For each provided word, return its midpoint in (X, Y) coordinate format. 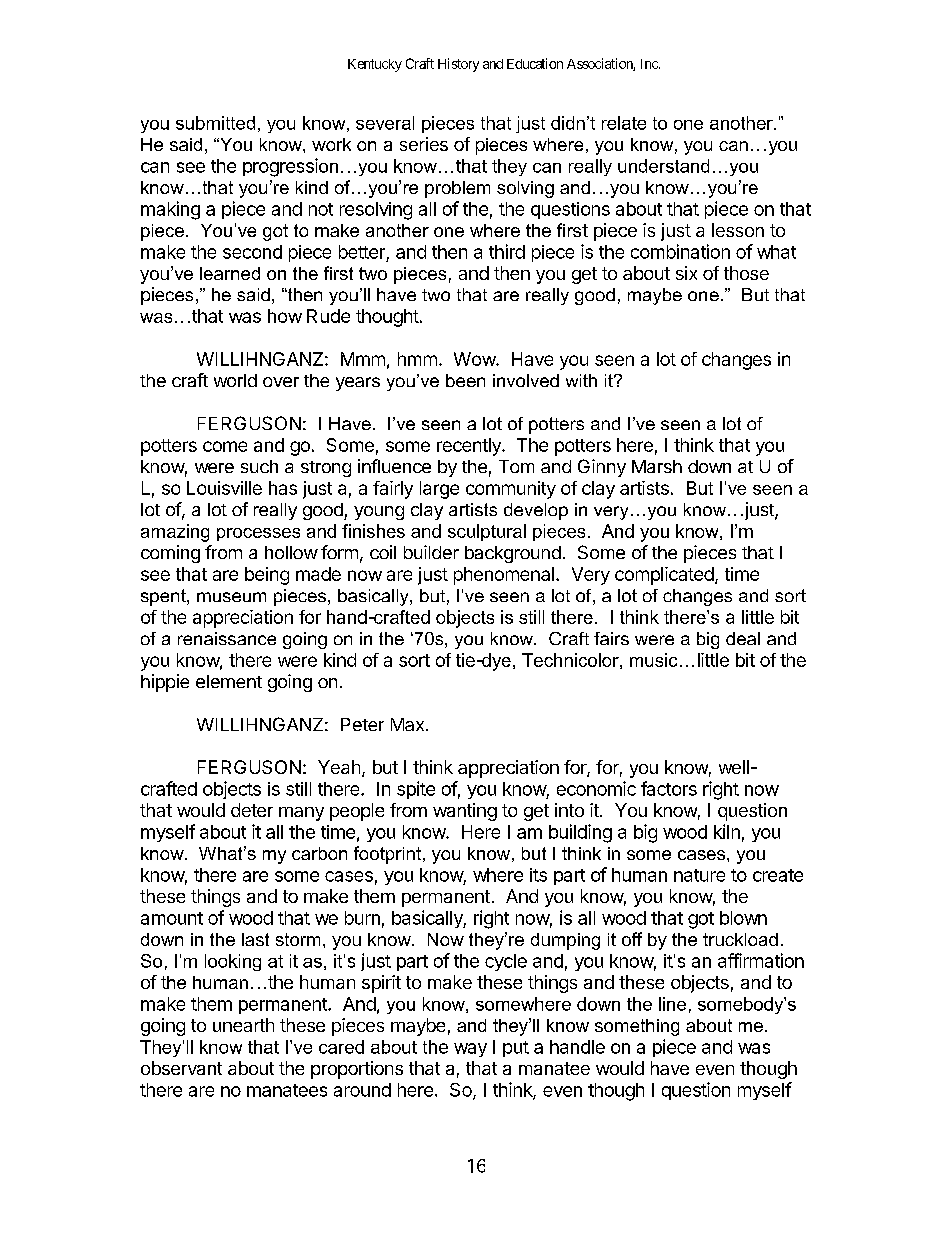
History (458, 65)
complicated (664, 576)
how (285, 316)
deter (252, 810)
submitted (215, 123)
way (470, 1050)
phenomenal (504, 576)
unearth (243, 1025)
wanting (465, 812)
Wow (475, 359)
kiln (727, 831)
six (686, 273)
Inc (649, 64)
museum (231, 597)
